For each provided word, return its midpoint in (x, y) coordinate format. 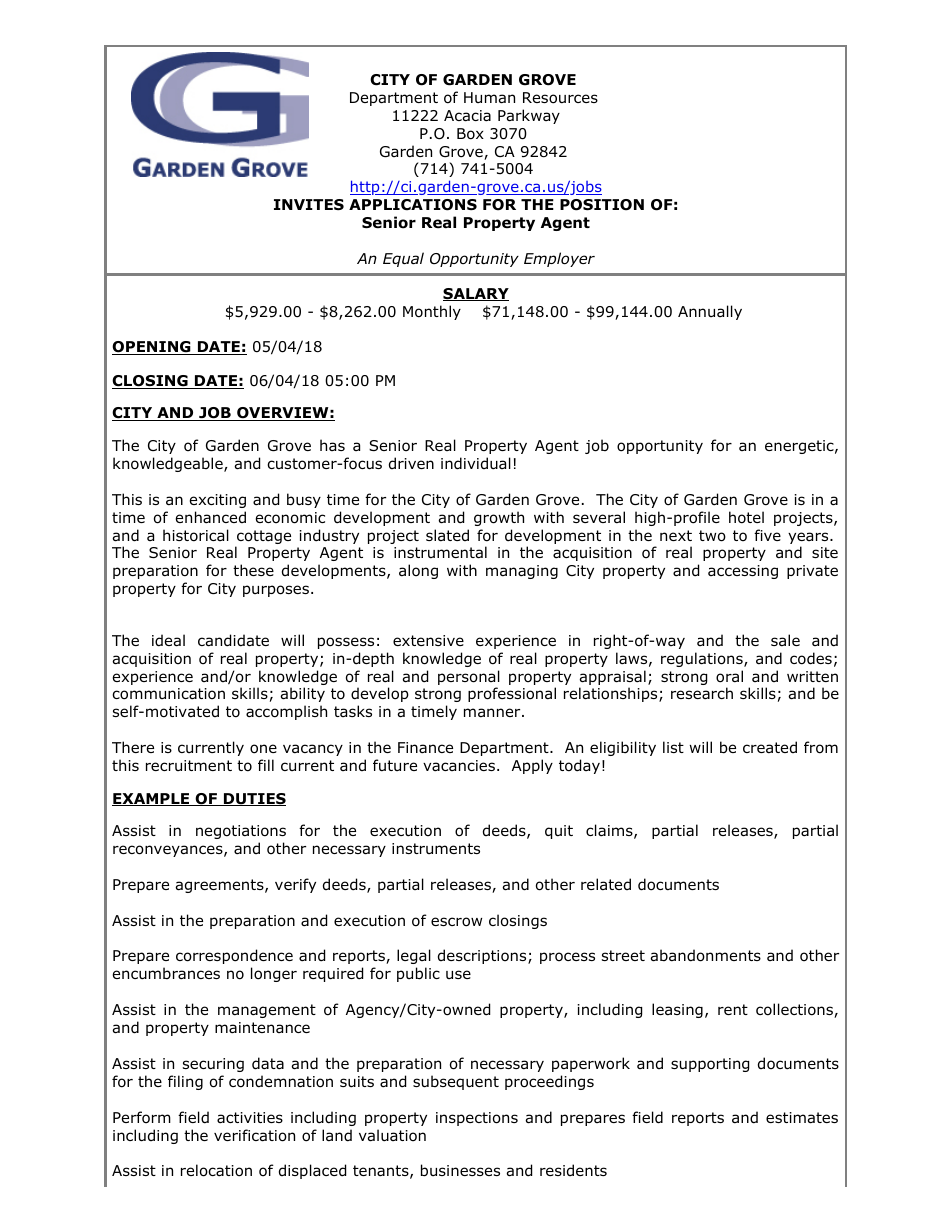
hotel (746, 517)
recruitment (189, 765)
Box (470, 134)
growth (499, 518)
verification (254, 1135)
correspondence (234, 956)
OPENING (152, 348)
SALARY (476, 294)
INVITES (309, 204)
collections (795, 1010)
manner (493, 713)
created (770, 747)
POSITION (602, 205)
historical (196, 535)
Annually (710, 312)
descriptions (483, 956)
